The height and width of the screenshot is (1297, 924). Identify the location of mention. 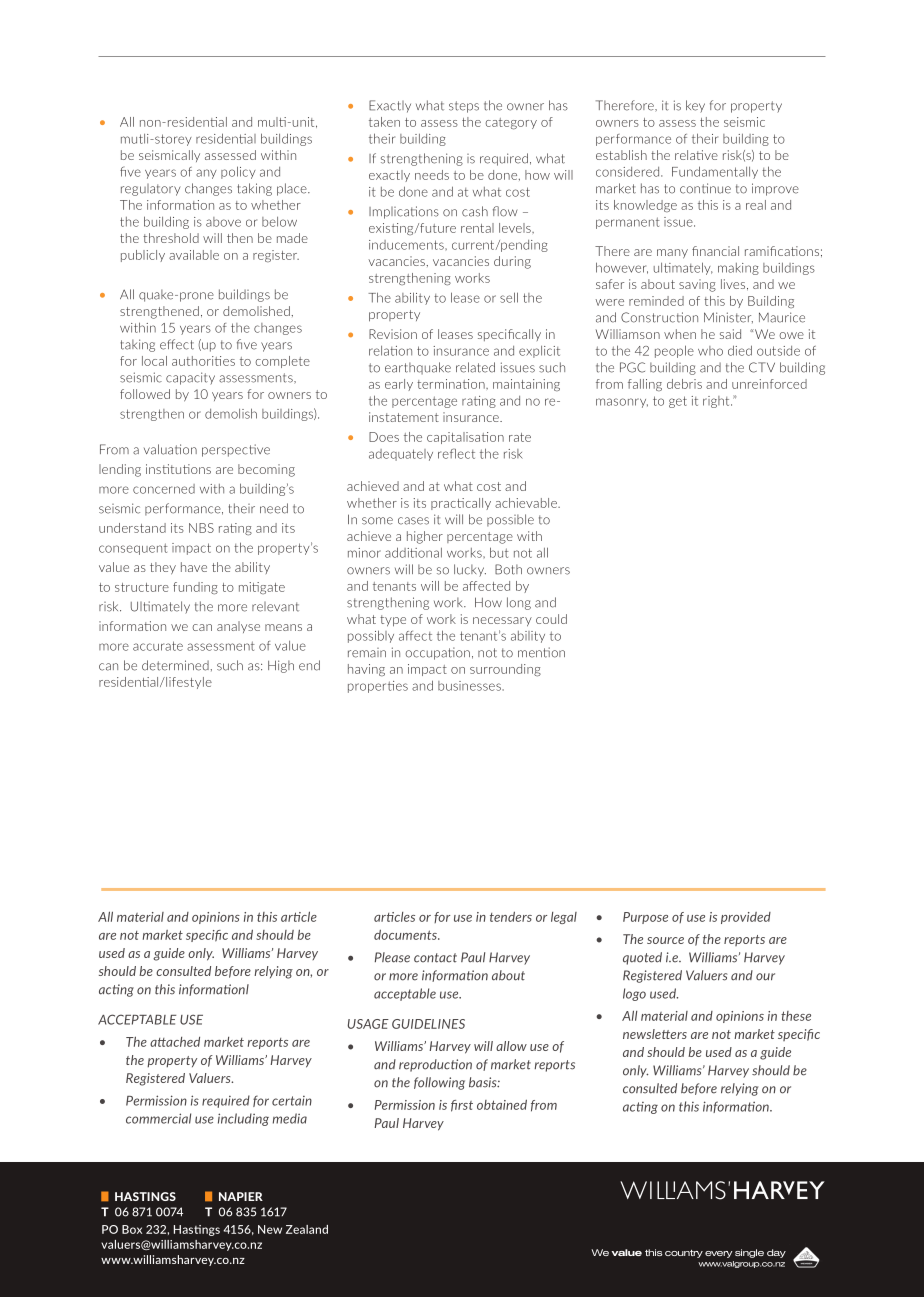
(541, 652).
